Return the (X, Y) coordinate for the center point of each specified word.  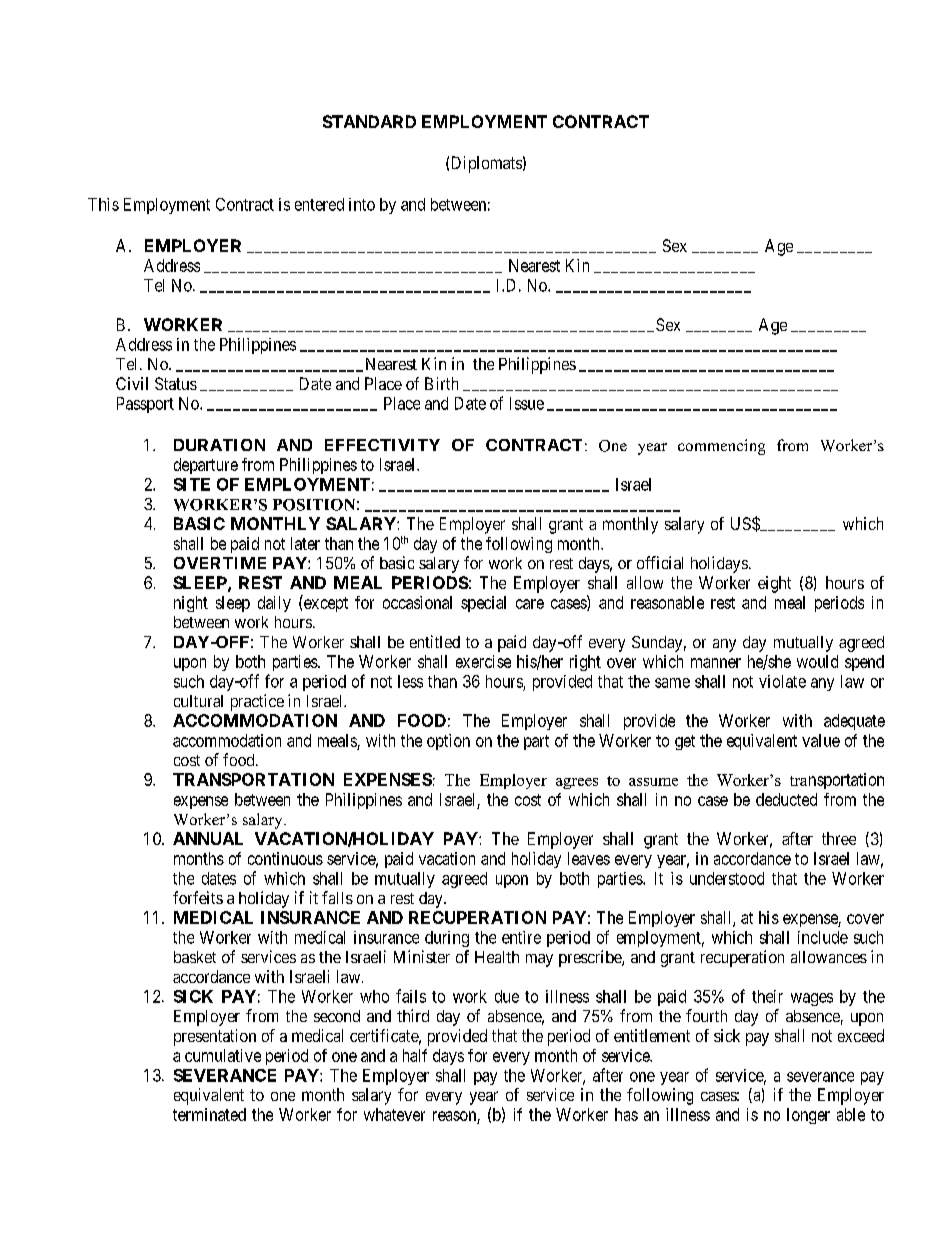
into (362, 204)
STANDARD (369, 121)
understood (727, 878)
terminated (209, 1114)
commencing (721, 447)
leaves (589, 858)
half (415, 1055)
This (103, 204)
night (191, 604)
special (483, 604)
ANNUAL (208, 838)
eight (774, 584)
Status (176, 383)
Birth (441, 383)
